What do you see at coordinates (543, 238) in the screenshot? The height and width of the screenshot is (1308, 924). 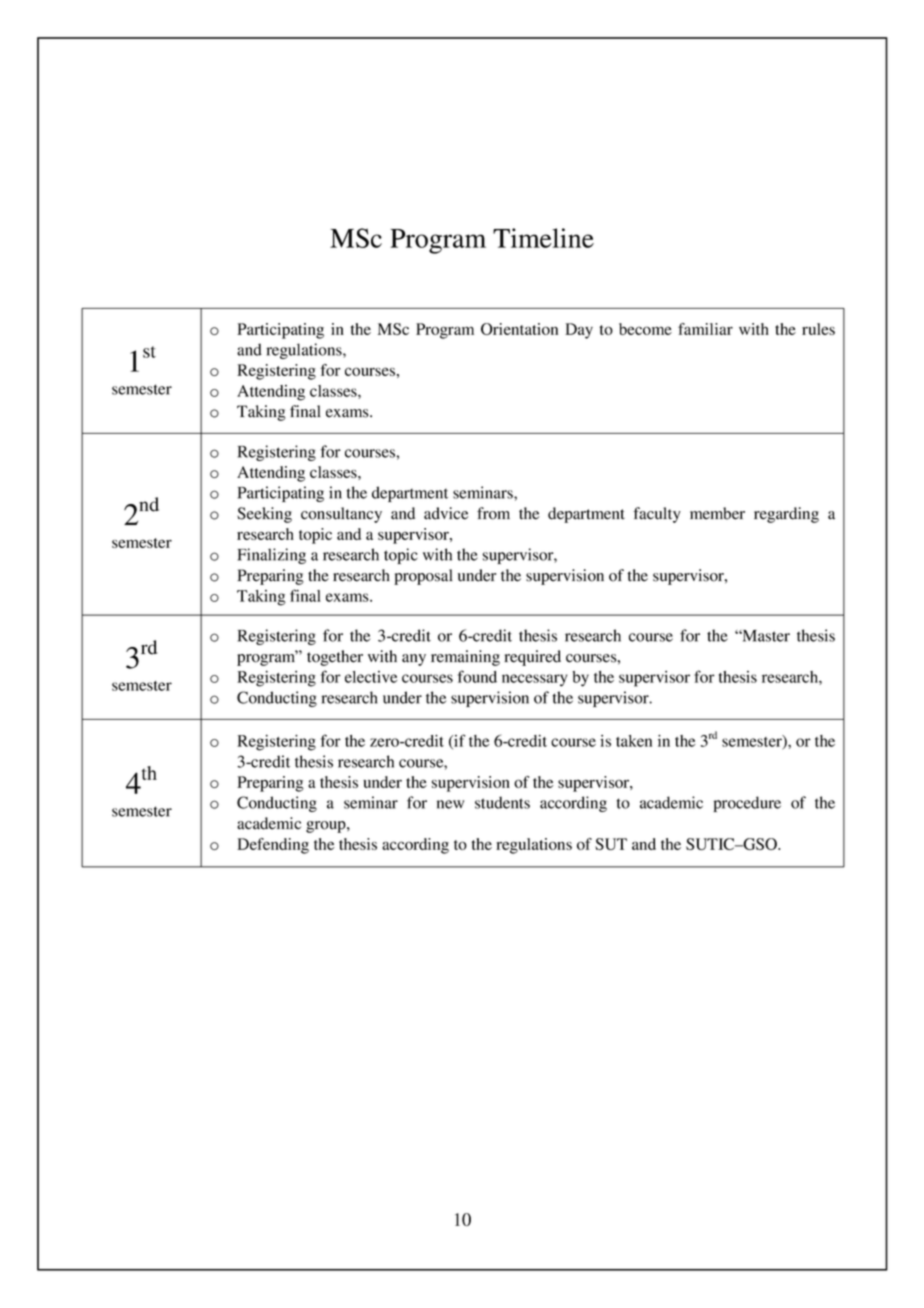 I see `Timeline` at bounding box center [543, 238].
